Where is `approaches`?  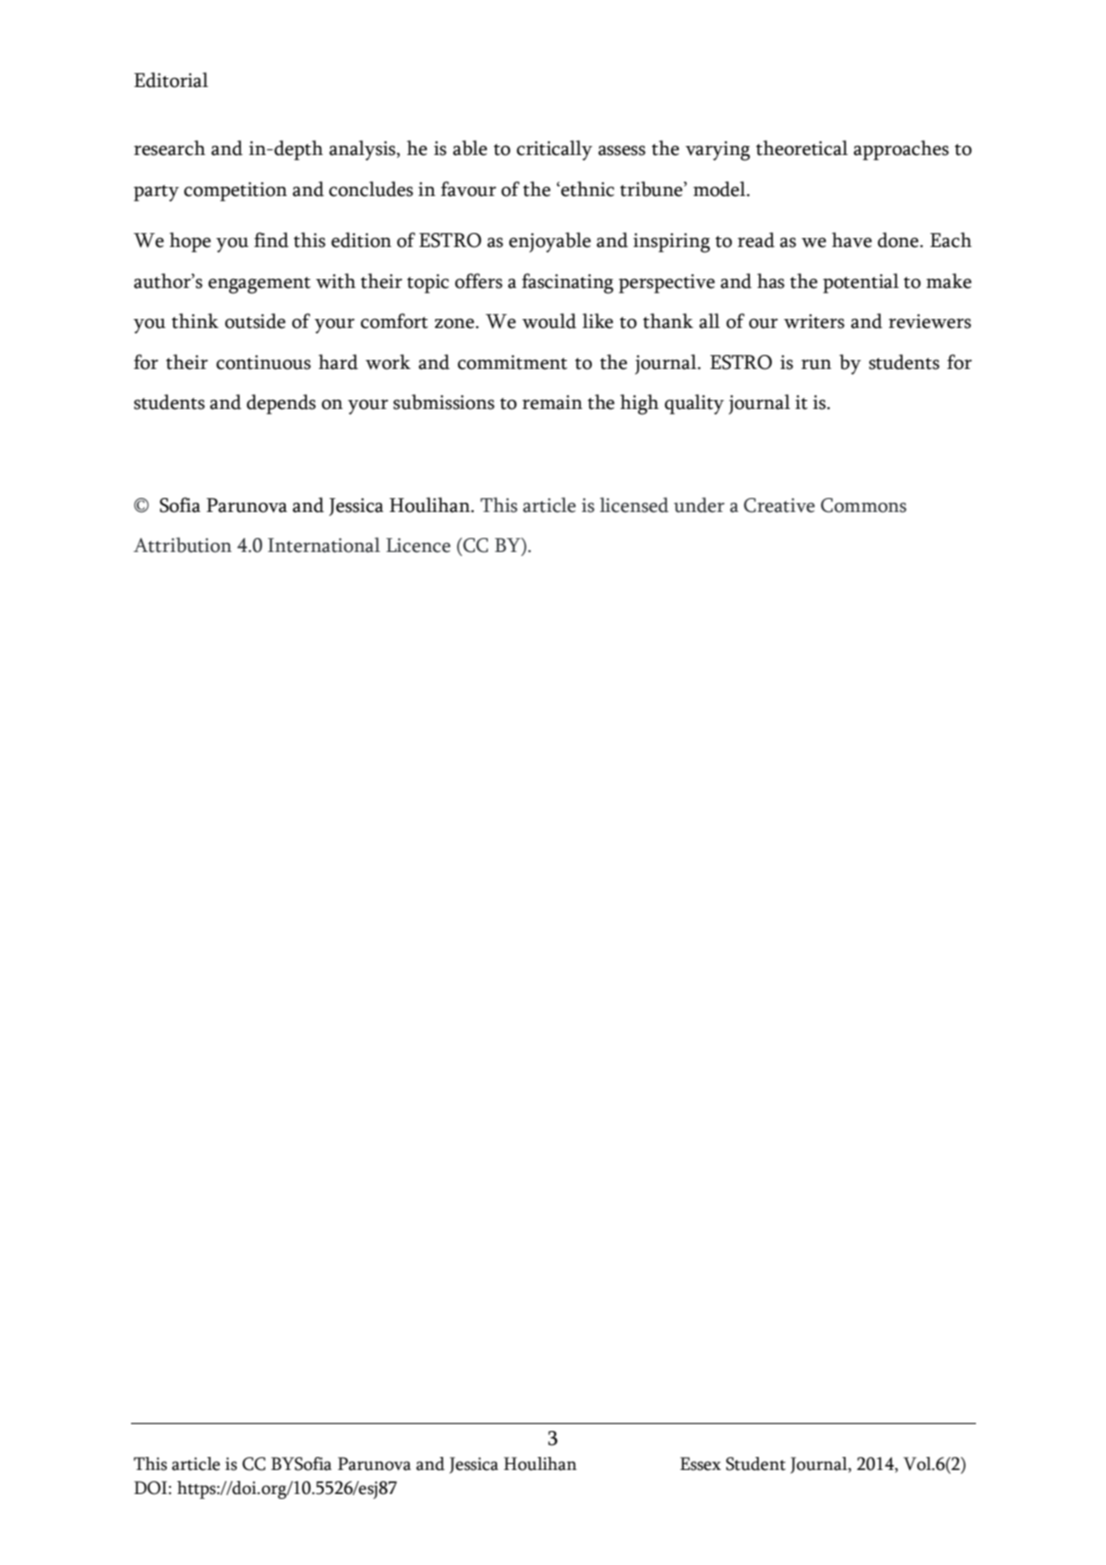 approaches is located at coordinates (901, 150).
